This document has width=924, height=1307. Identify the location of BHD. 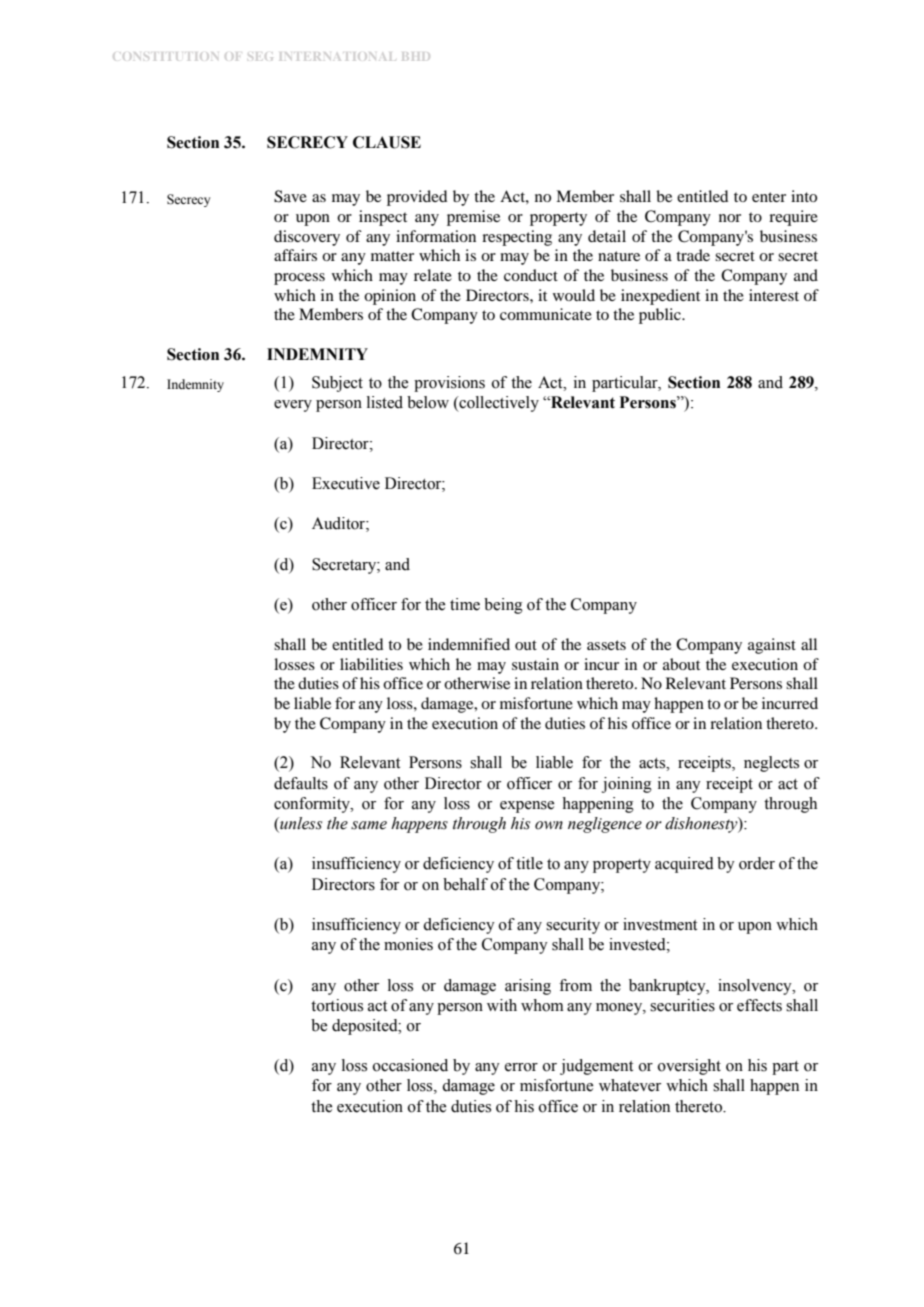
(416, 56).
